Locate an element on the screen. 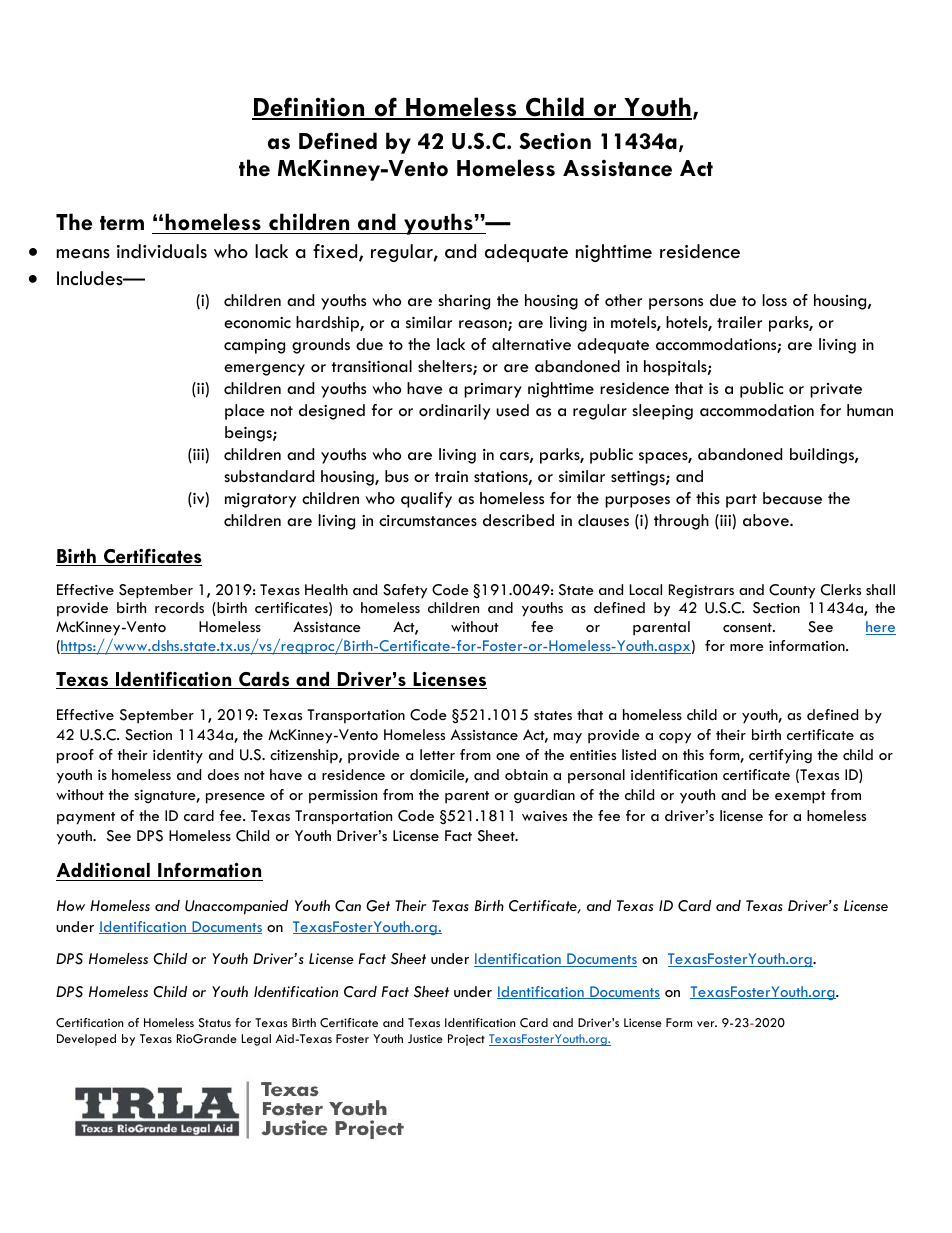  Definition is located at coordinates (309, 108).
